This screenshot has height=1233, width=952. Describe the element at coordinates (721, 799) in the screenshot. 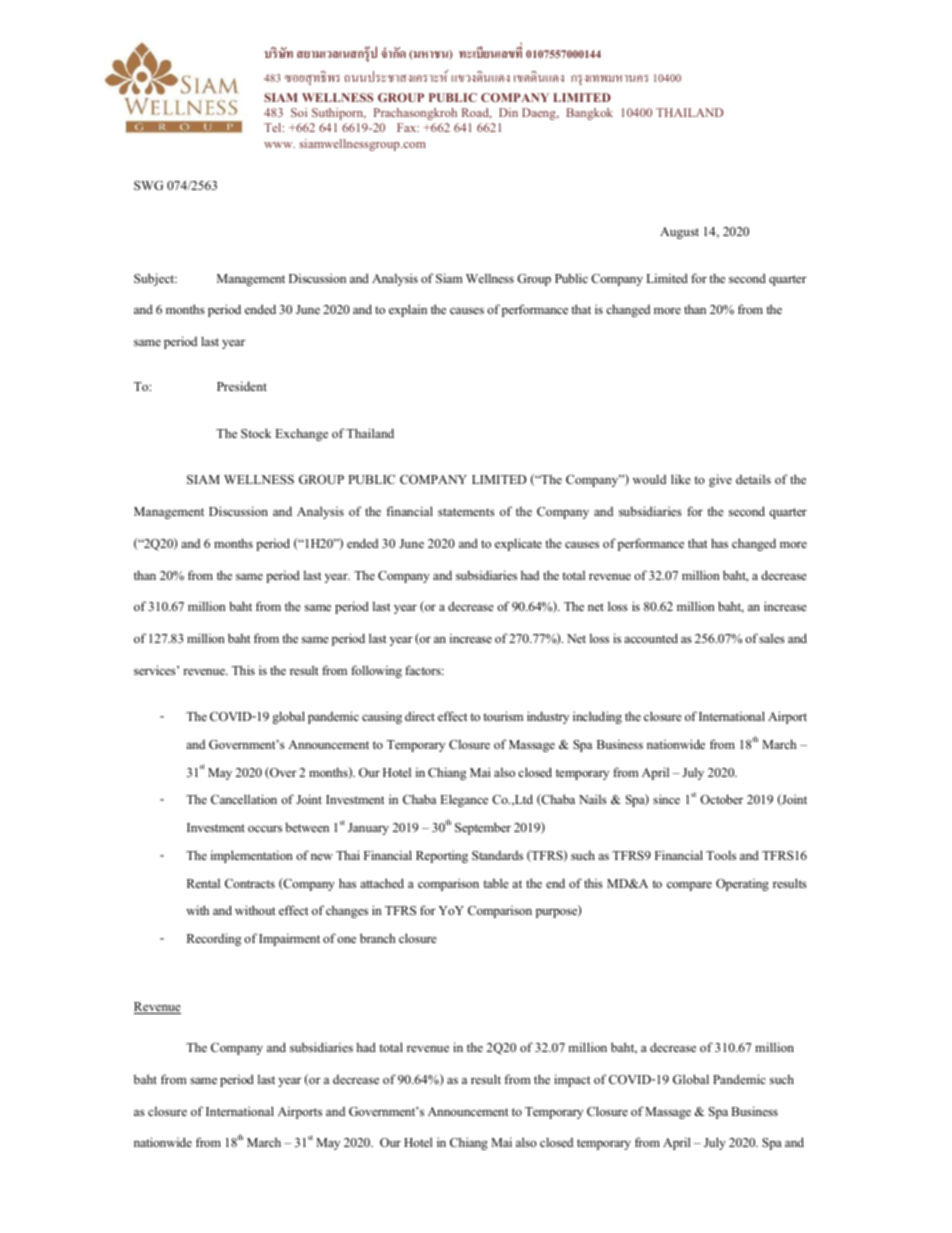

I see `October` at that location.
